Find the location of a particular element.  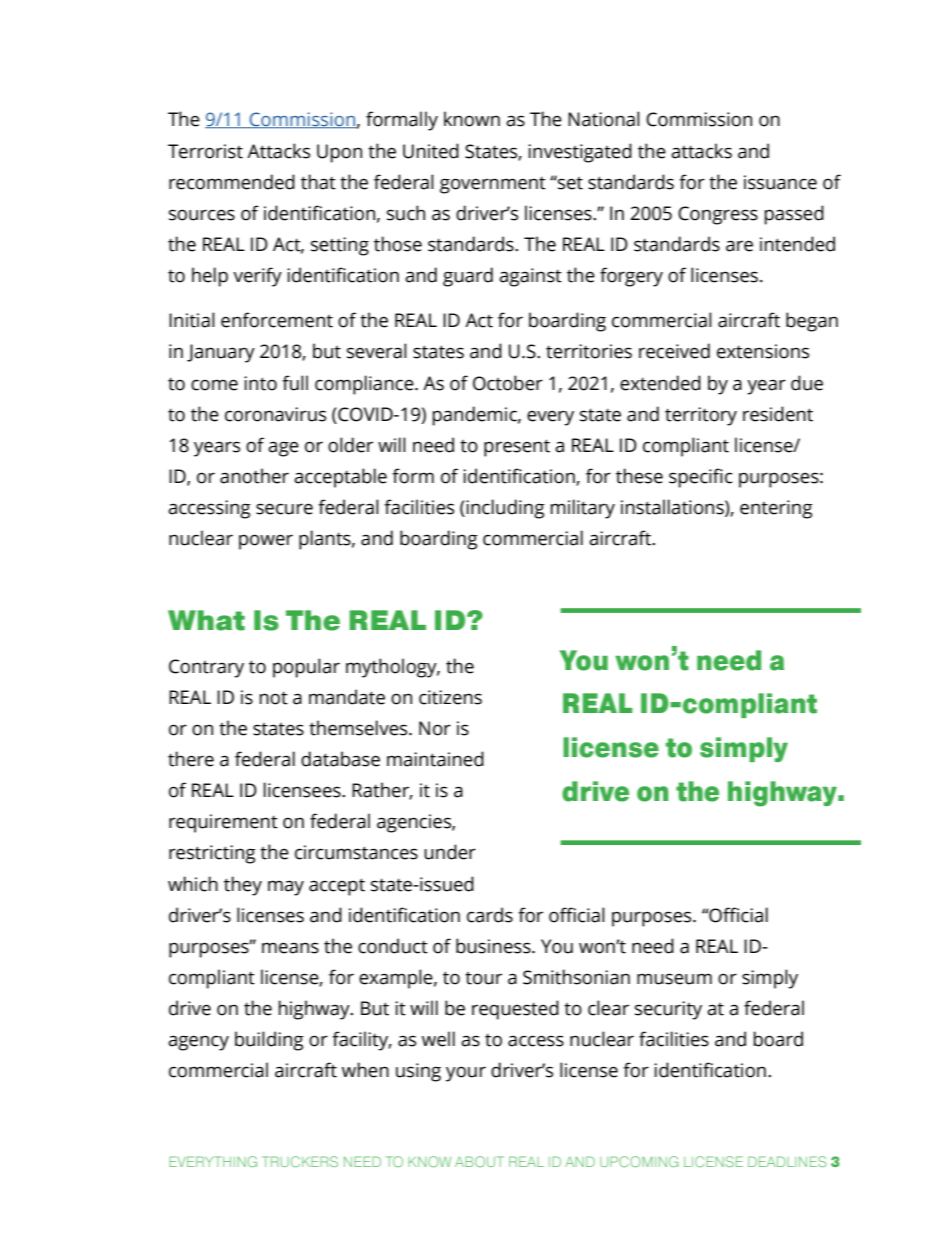

issuance is located at coordinates (780, 182).
